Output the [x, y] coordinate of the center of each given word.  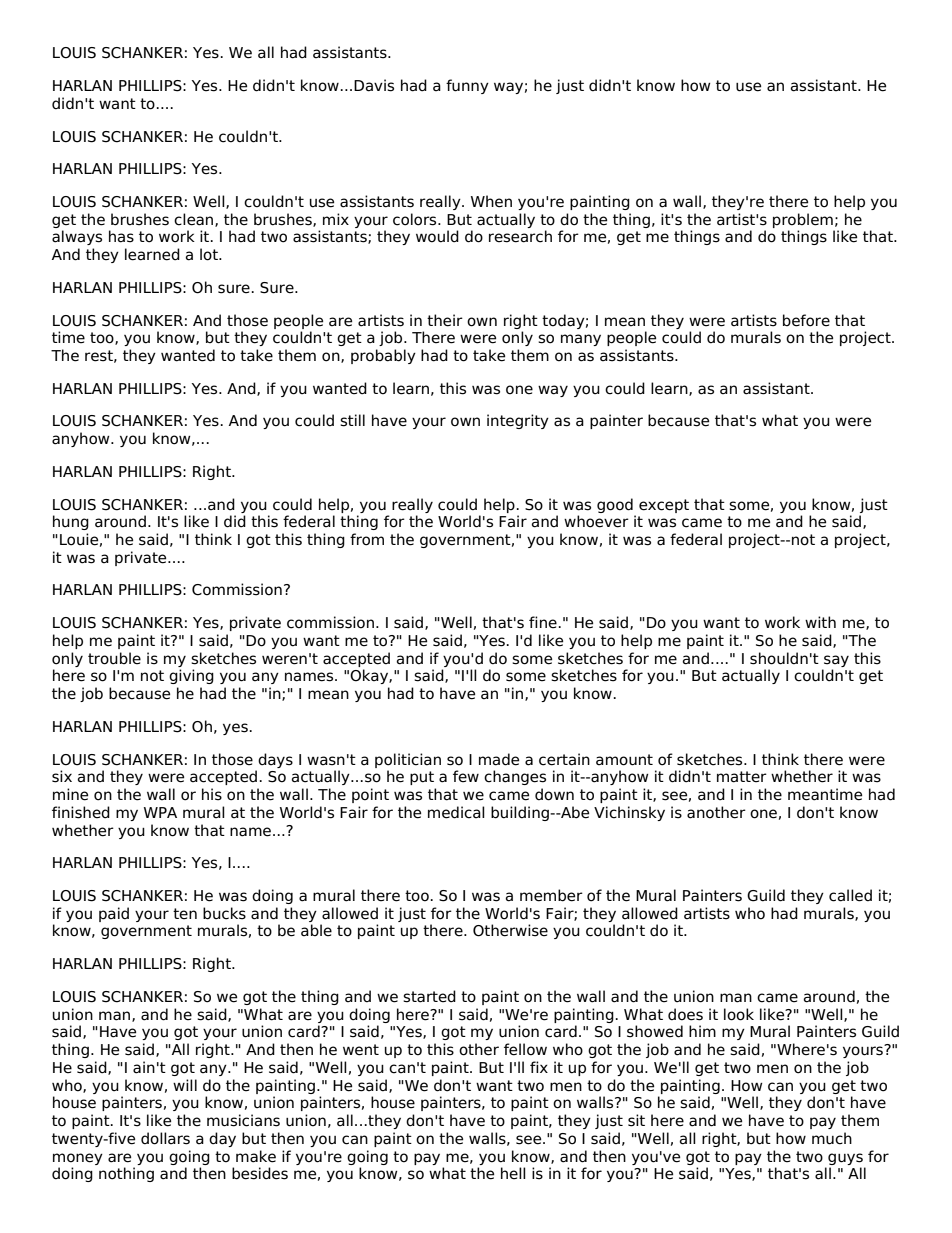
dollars [165, 1138]
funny [467, 86]
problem [803, 220]
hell [513, 1173]
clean [195, 220]
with [820, 622]
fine [544, 622]
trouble [114, 658]
